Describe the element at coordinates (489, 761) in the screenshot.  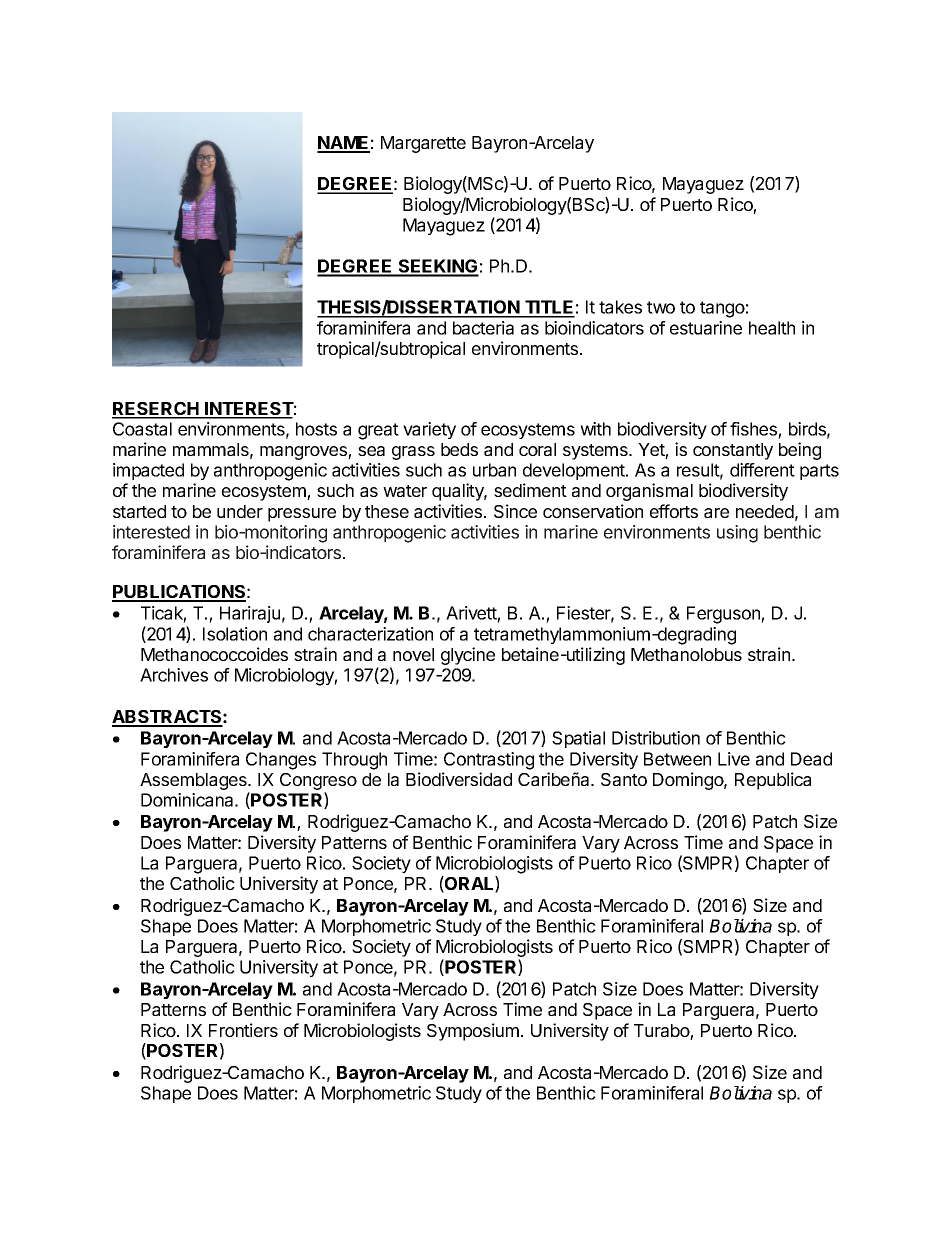
I see `Contrasting` at that location.
